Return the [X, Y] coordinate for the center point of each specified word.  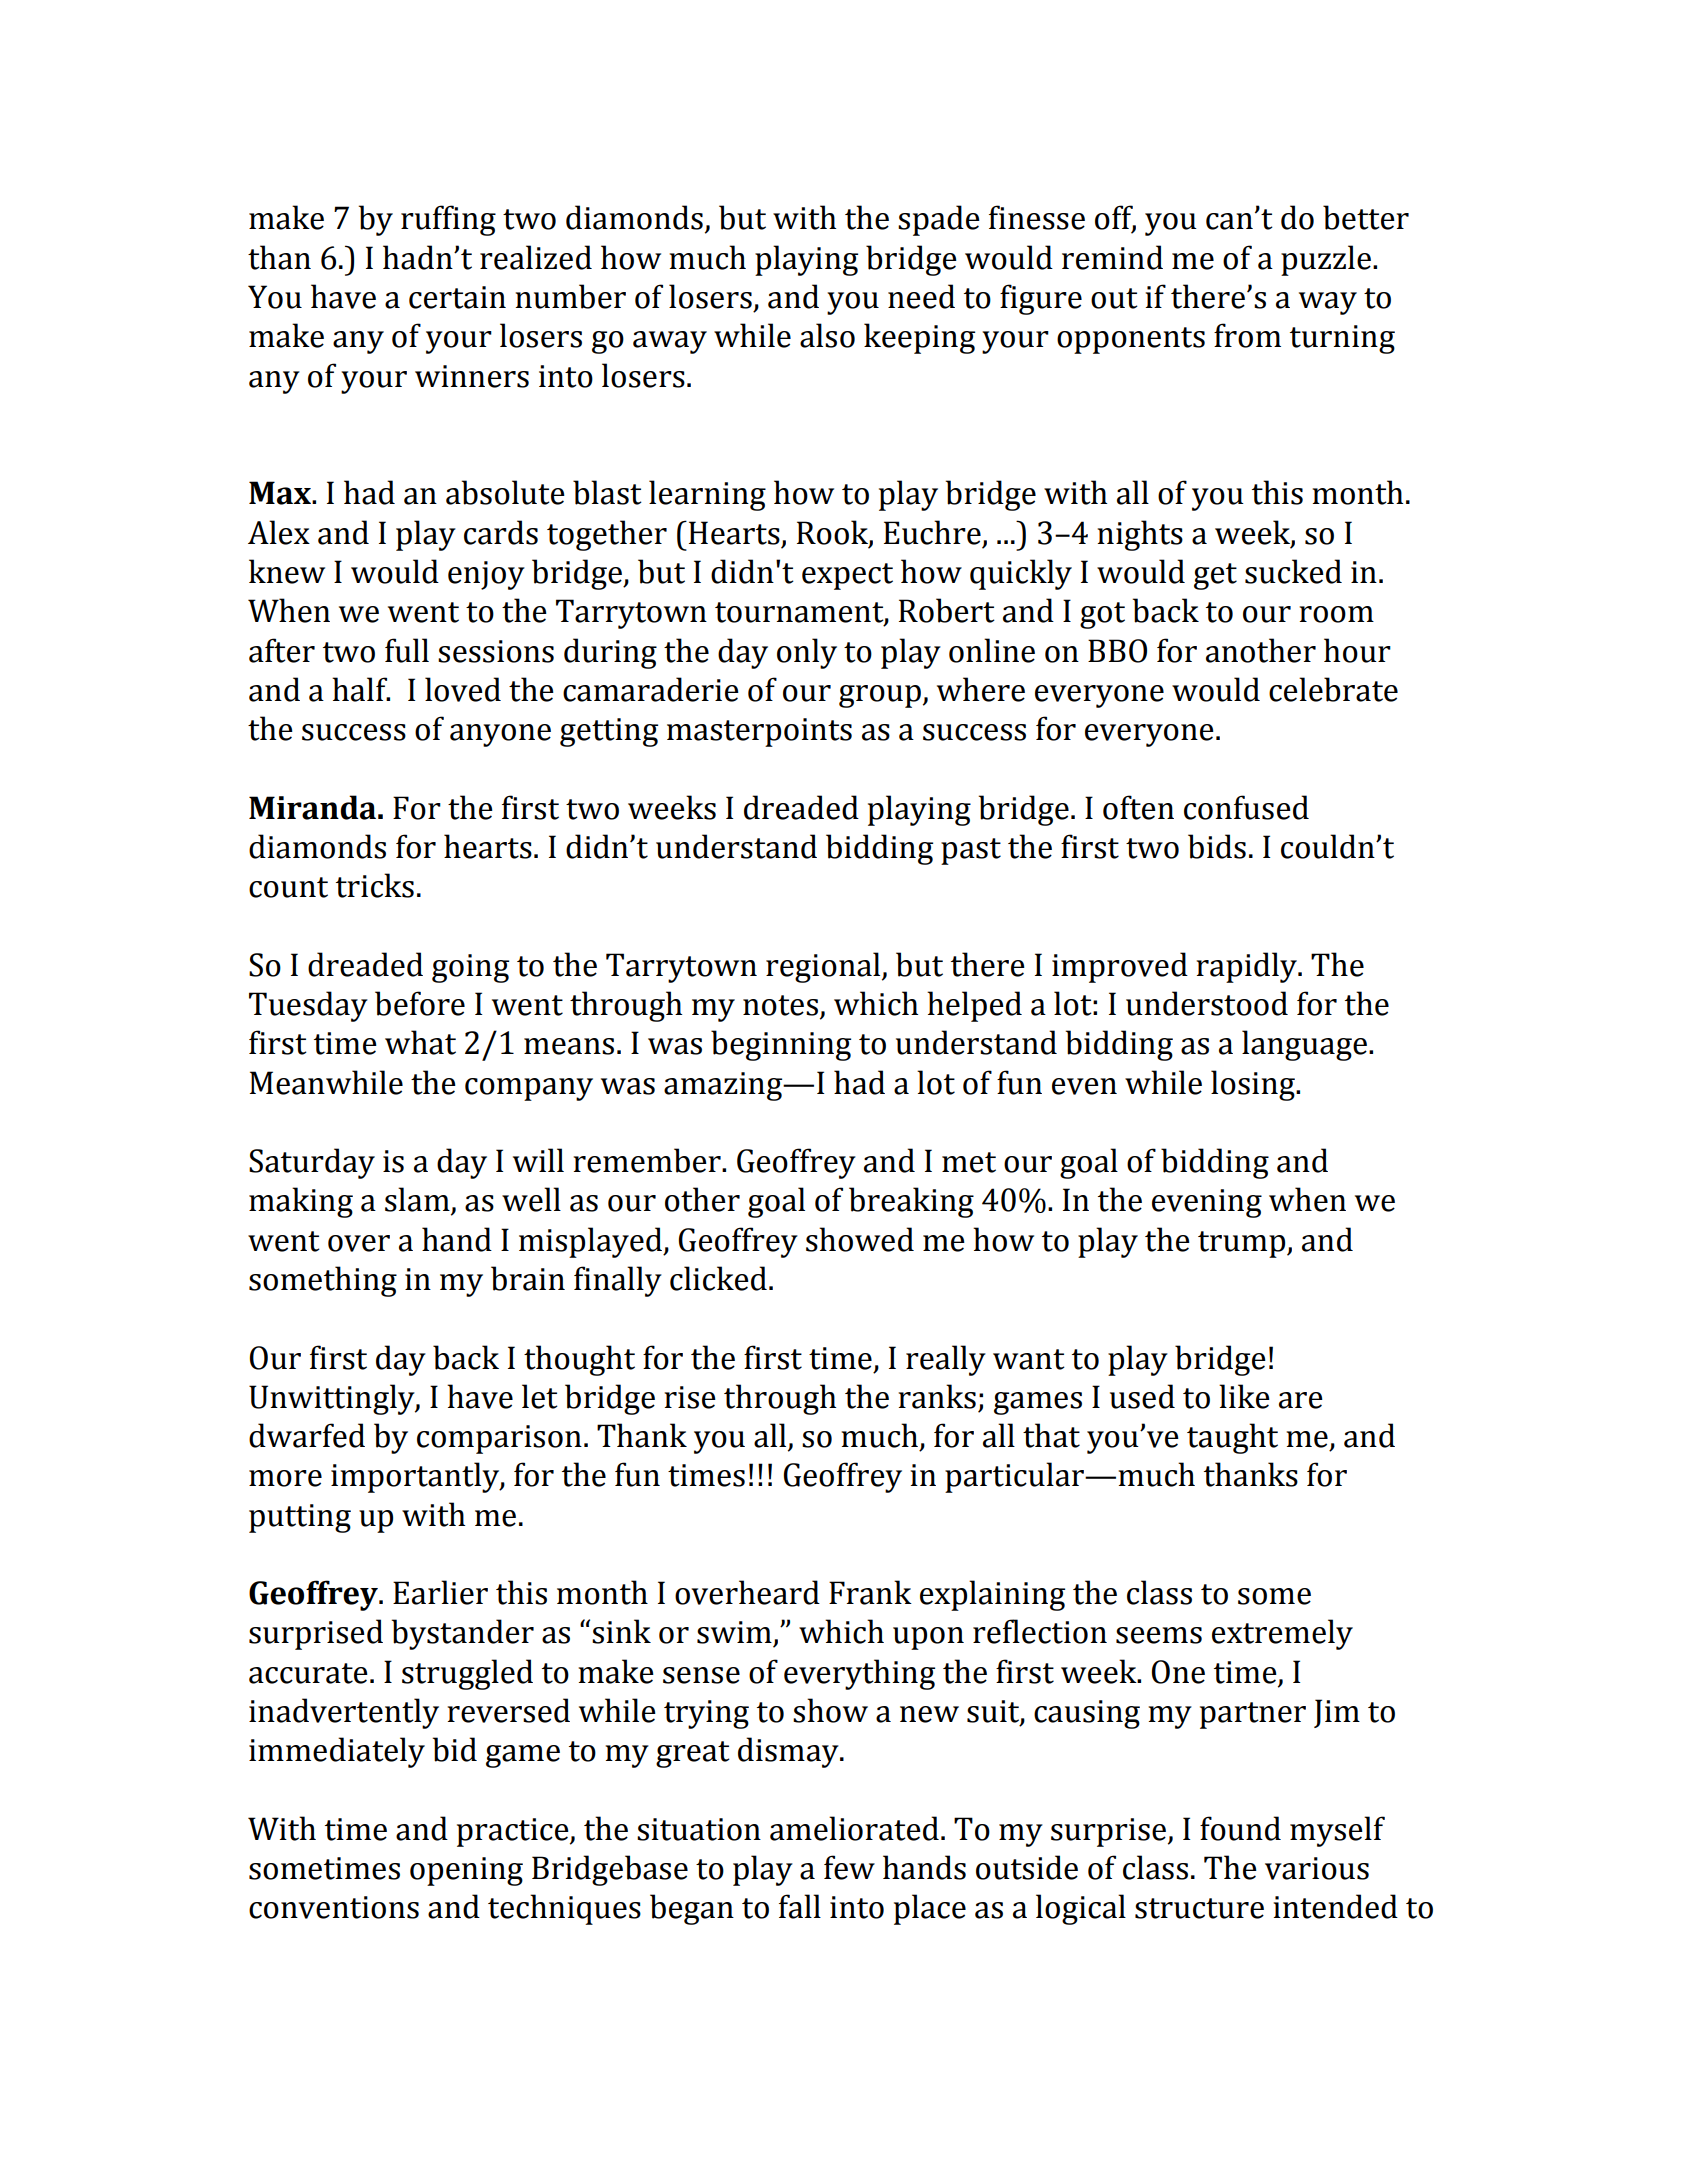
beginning [781, 1045]
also [827, 335]
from [1247, 335]
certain [457, 297]
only [807, 653]
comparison [499, 1439]
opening [466, 1871]
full [407, 650]
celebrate [1333, 689]
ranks [937, 1396]
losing [1254, 1085]
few [849, 1867]
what [420, 1042]
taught [1232, 1438]
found [1240, 1828]
